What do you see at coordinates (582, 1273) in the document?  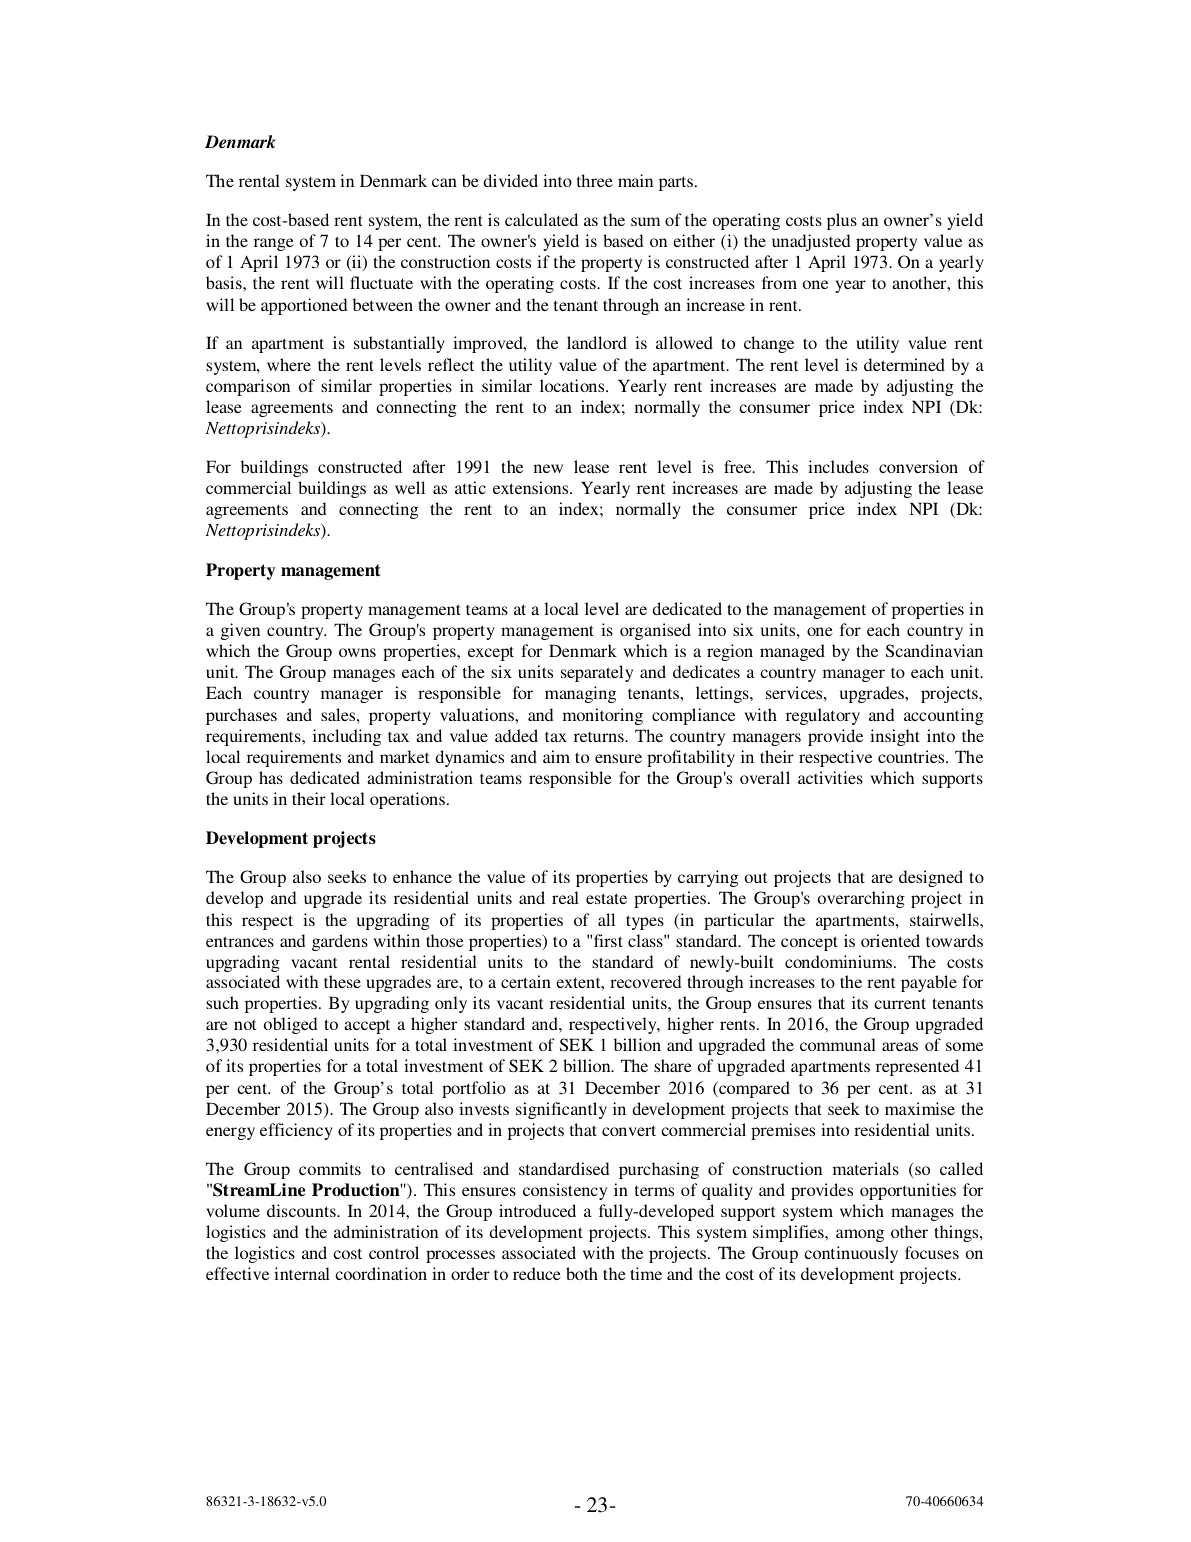 I see `both` at bounding box center [582, 1273].
